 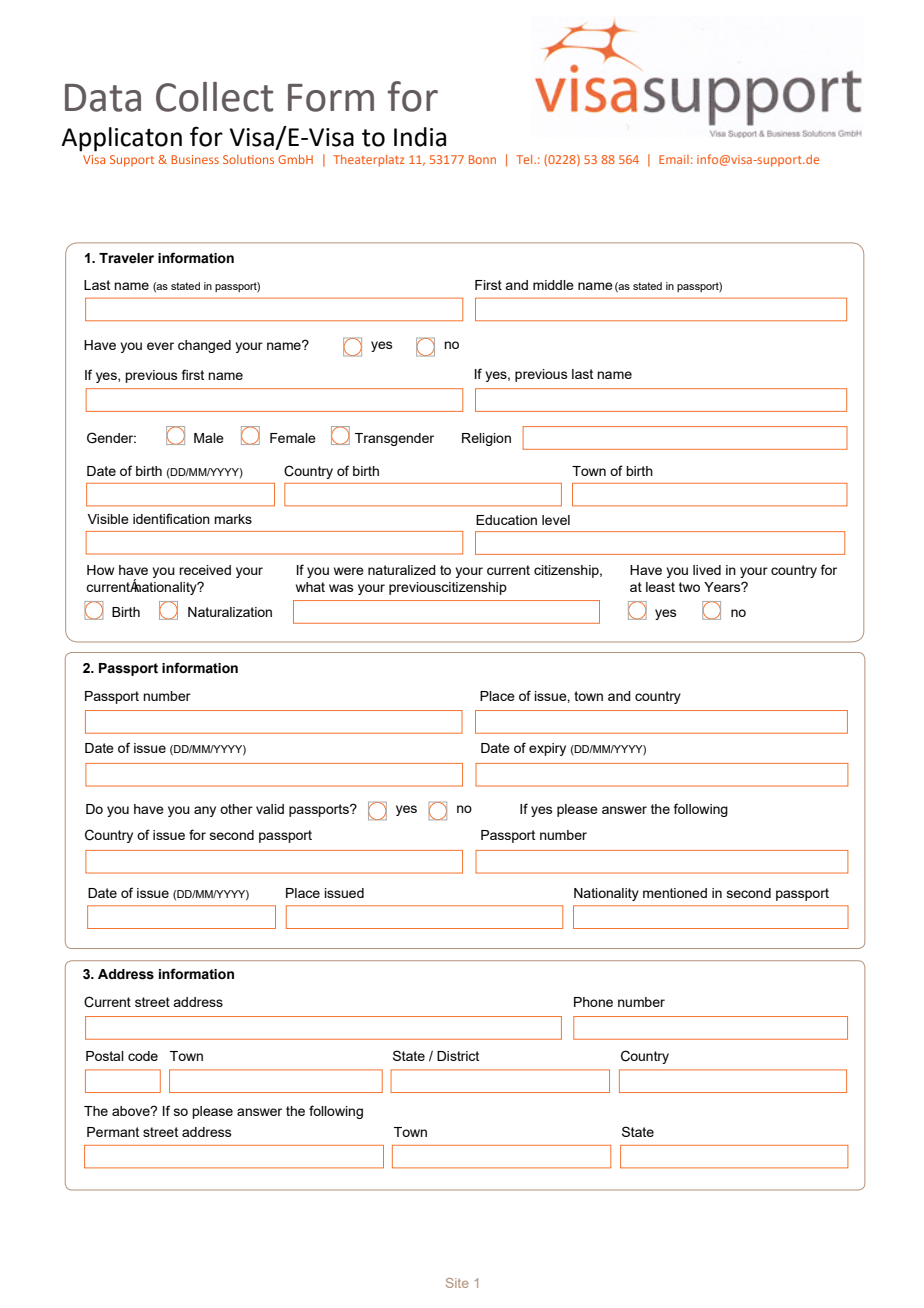 What do you see at coordinates (105, 1056) in the screenshot?
I see `Postal` at bounding box center [105, 1056].
